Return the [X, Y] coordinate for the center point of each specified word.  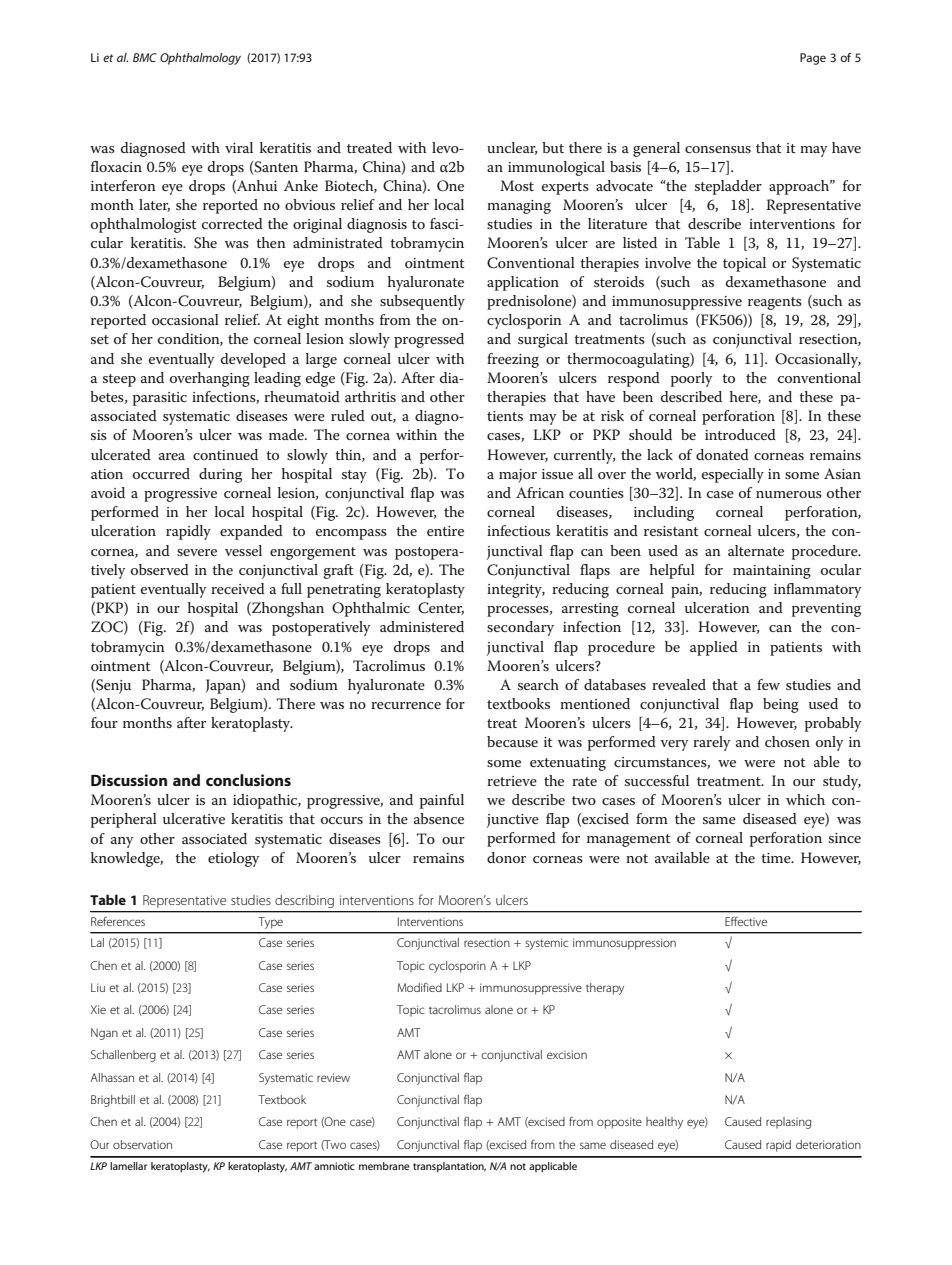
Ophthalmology [200, 59]
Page [813, 59]
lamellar [128, 1166]
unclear [512, 148]
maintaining [772, 572]
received [238, 588]
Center [441, 608]
